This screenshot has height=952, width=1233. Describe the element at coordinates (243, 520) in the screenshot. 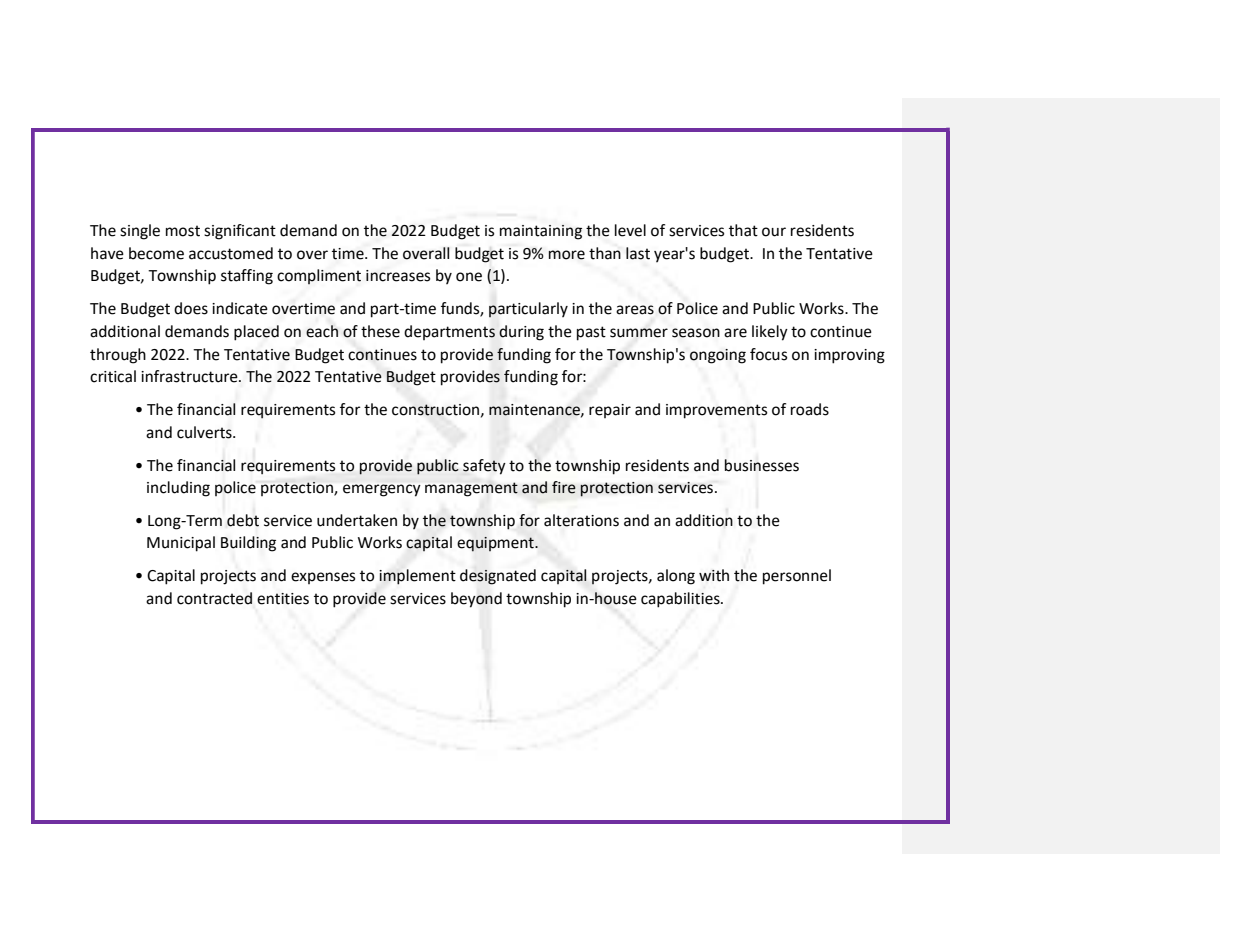

I see `debt` at that location.
